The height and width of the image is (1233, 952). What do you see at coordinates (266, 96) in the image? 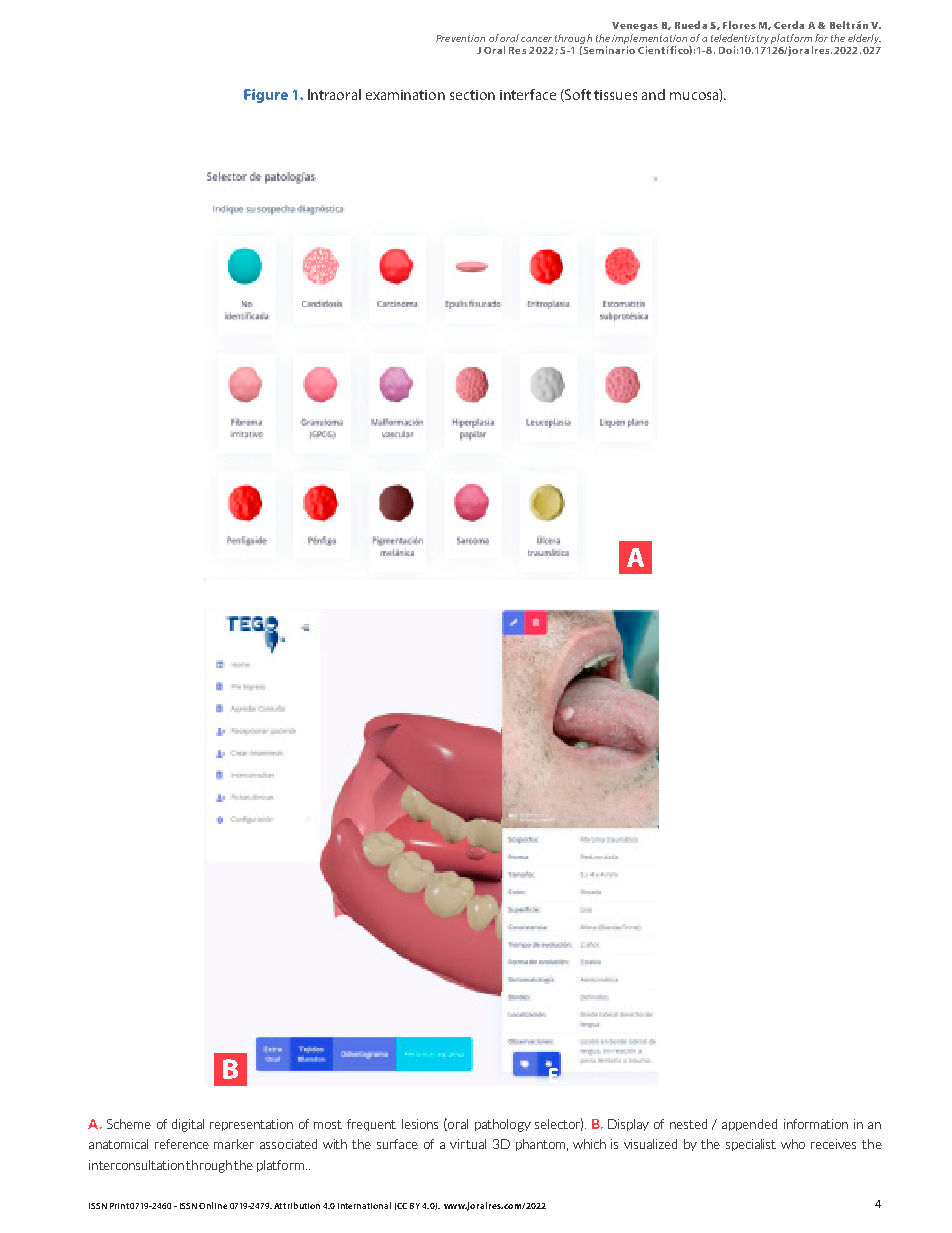
I see `Figure` at bounding box center [266, 96].
